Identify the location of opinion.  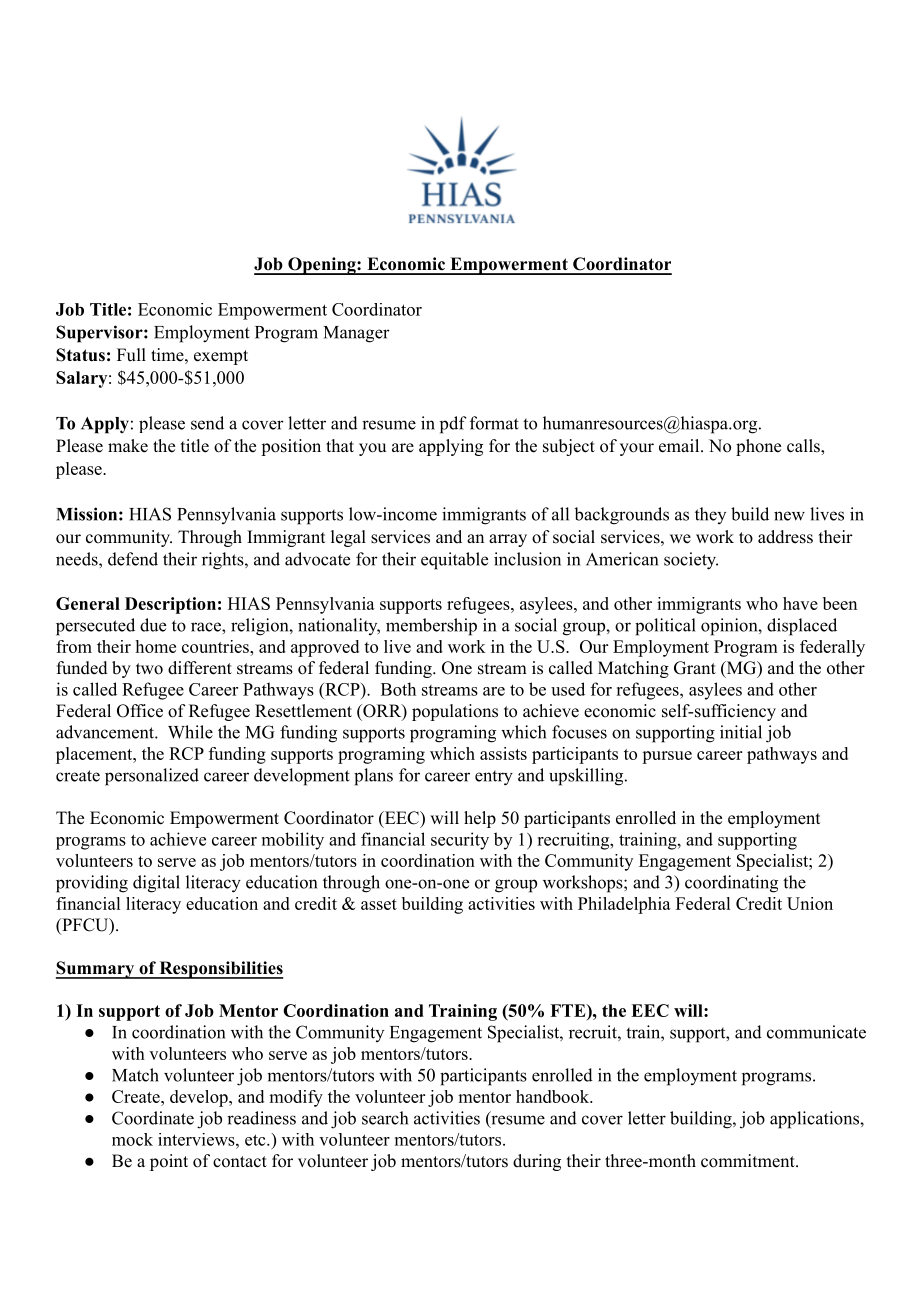
(730, 627).
